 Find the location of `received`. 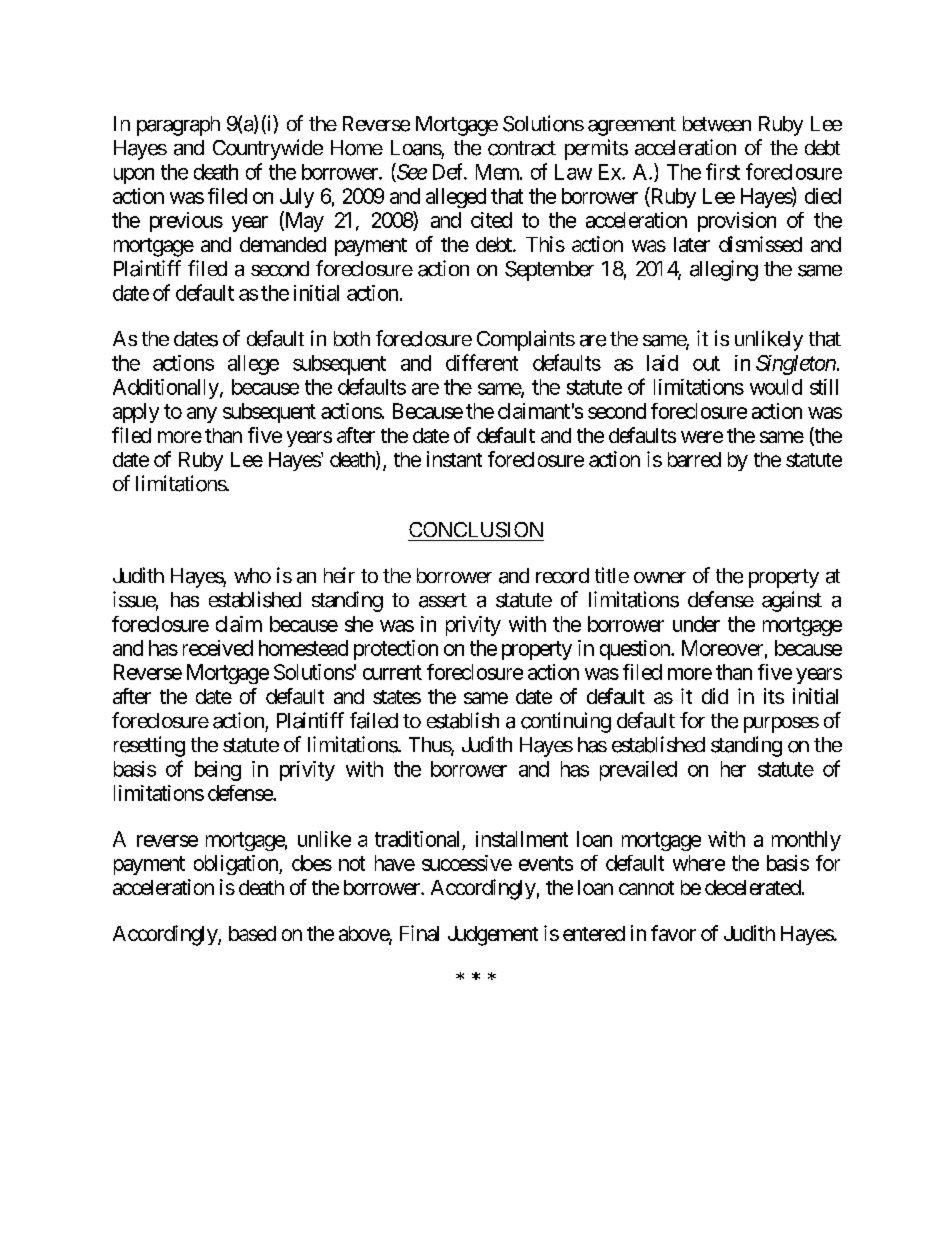

received is located at coordinates (218, 648).
